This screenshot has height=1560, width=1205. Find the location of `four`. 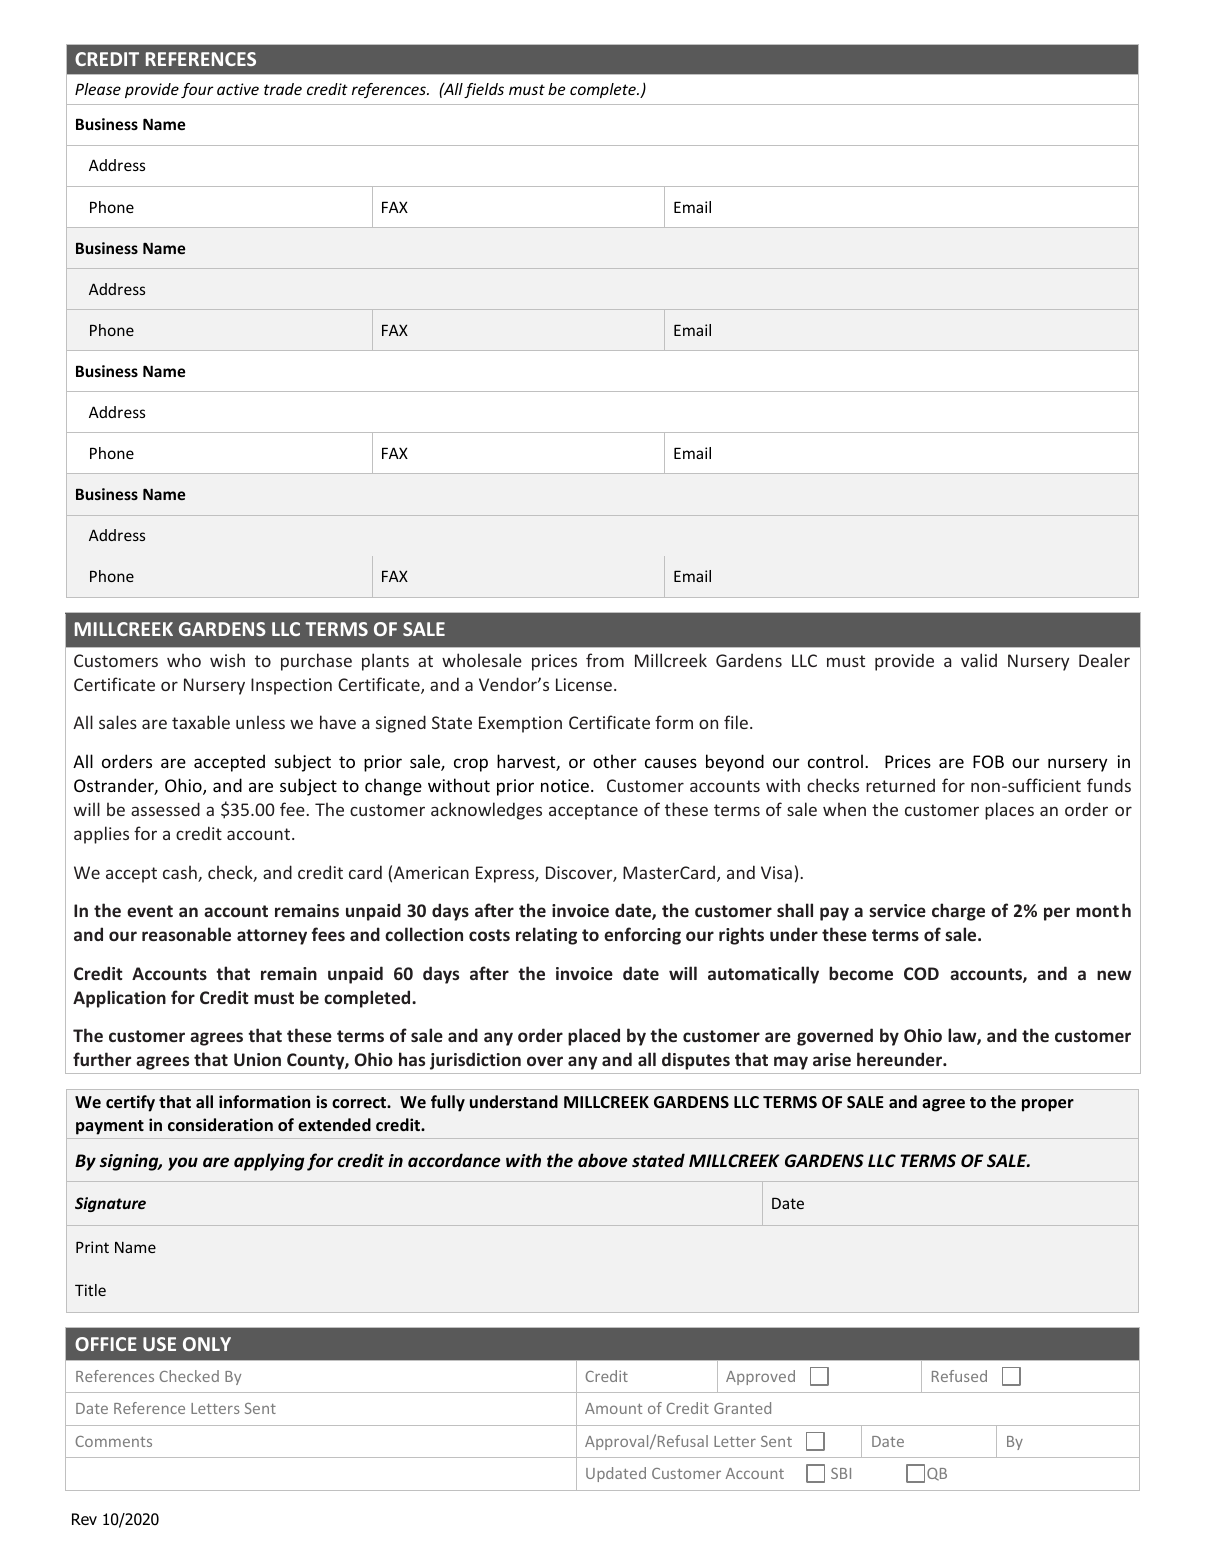

four is located at coordinates (197, 90).
